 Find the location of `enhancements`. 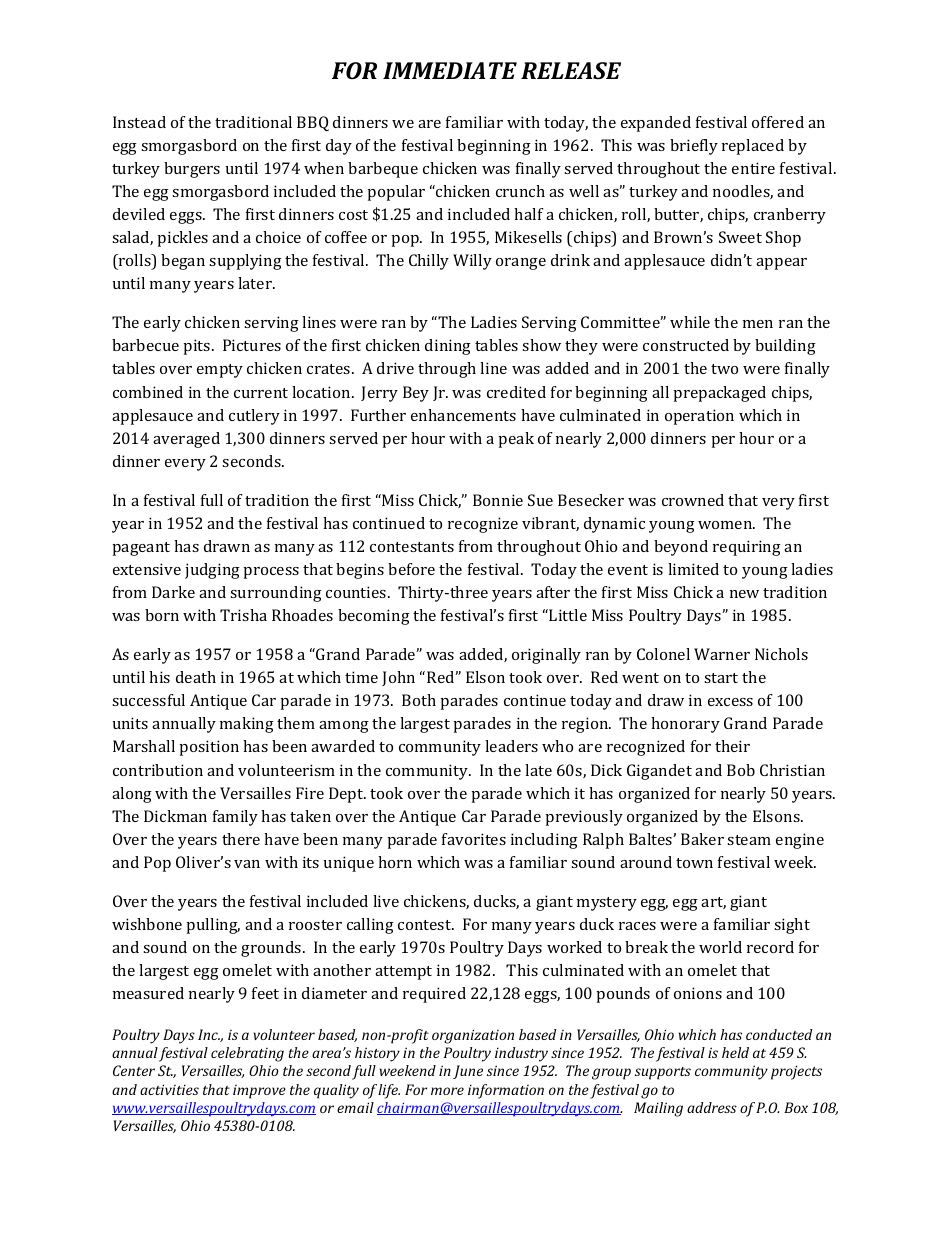

enhancements is located at coordinates (463, 415).
